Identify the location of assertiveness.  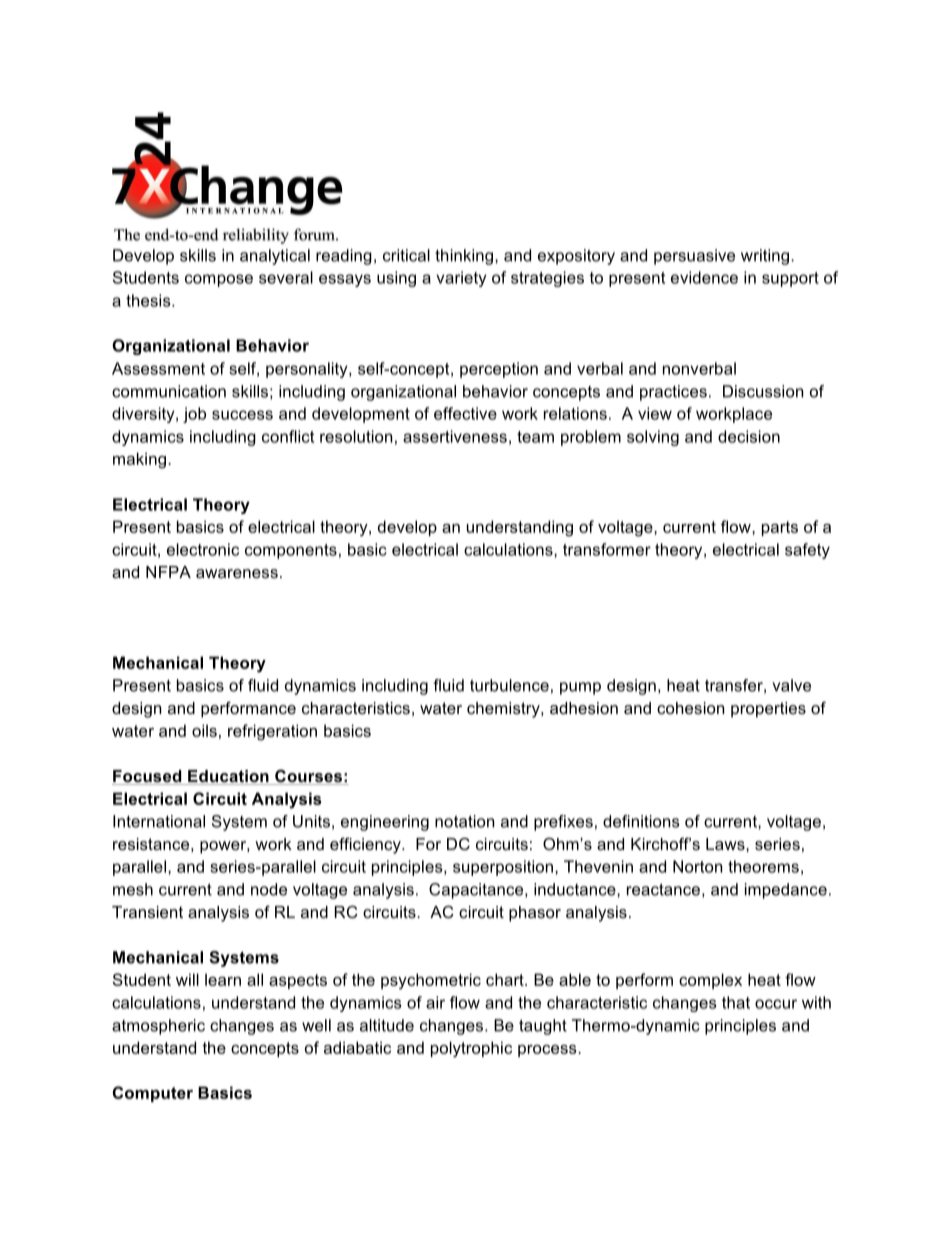
(455, 436).
